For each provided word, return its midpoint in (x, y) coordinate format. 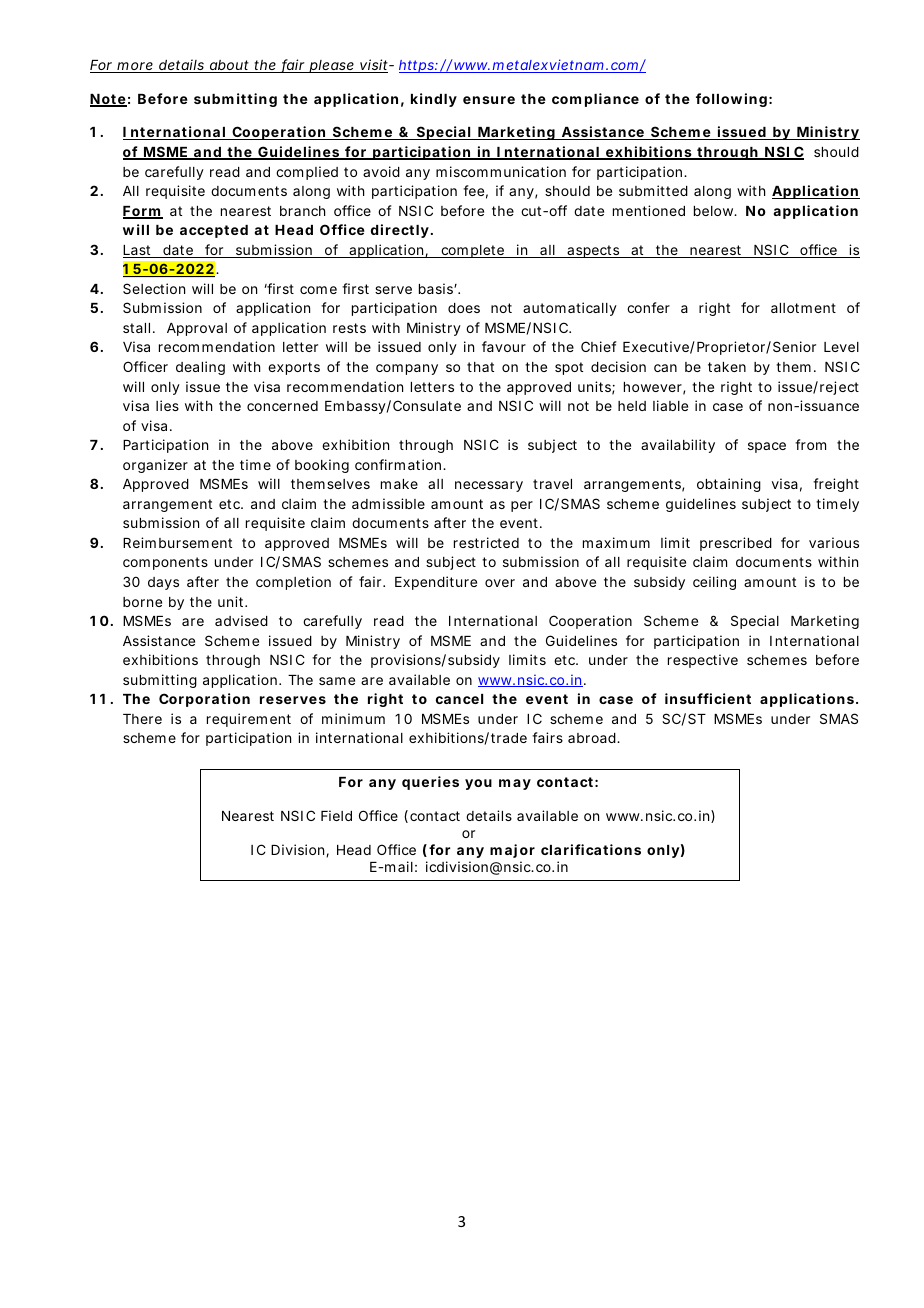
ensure (489, 100)
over (500, 583)
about (229, 66)
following (731, 100)
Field (336, 815)
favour (504, 346)
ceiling (714, 583)
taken (727, 367)
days (163, 583)
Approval (197, 329)
